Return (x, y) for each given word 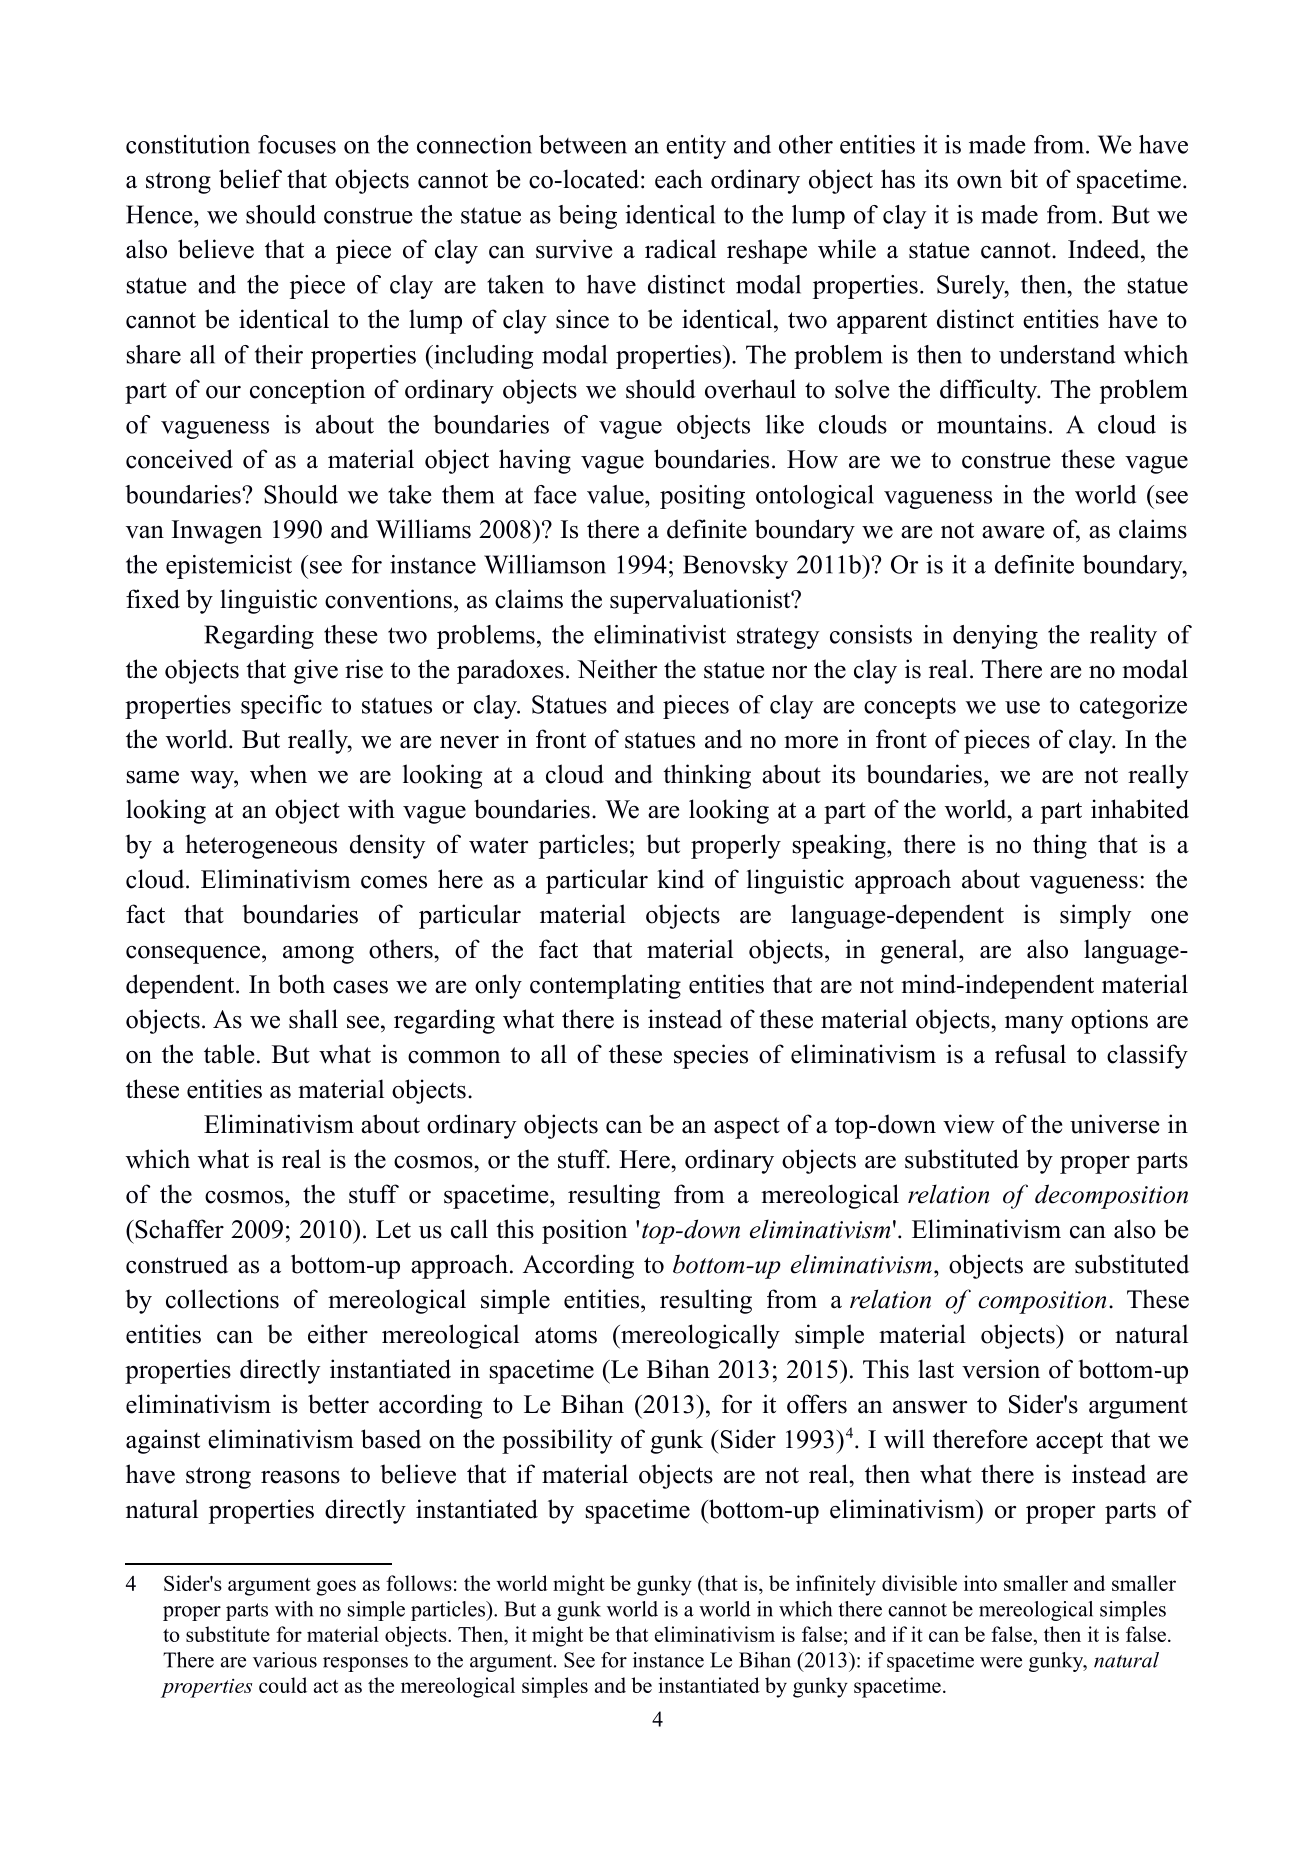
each (679, 179)
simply (1095, 916)
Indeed (1105, 249)
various (285, 1660)
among (318, 955)
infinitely (836, 1585)
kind (680, 879)
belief (250, 179)
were (1001, 1662)
